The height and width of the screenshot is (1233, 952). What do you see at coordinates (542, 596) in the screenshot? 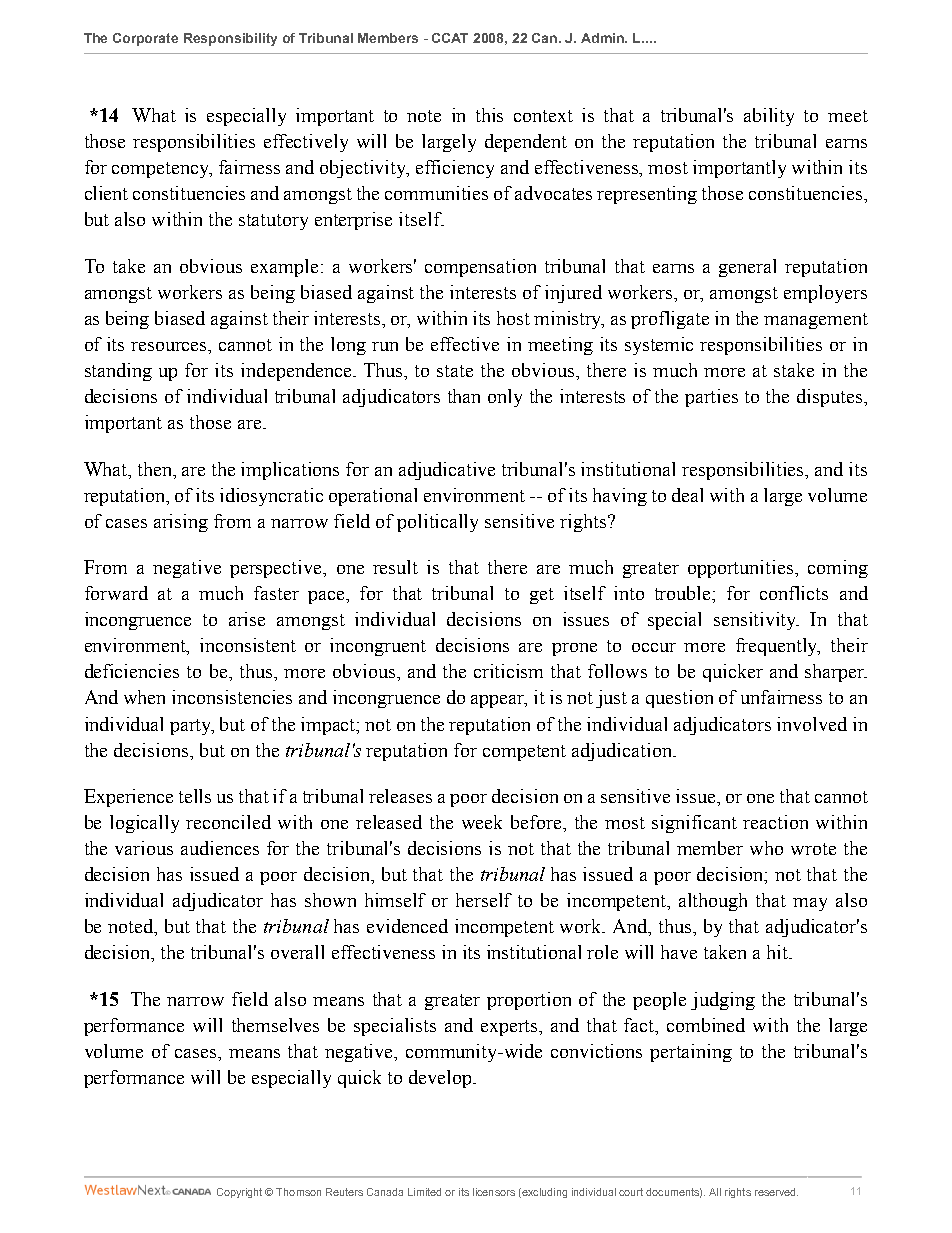
I see `get` at bounding box center [542, 596].
